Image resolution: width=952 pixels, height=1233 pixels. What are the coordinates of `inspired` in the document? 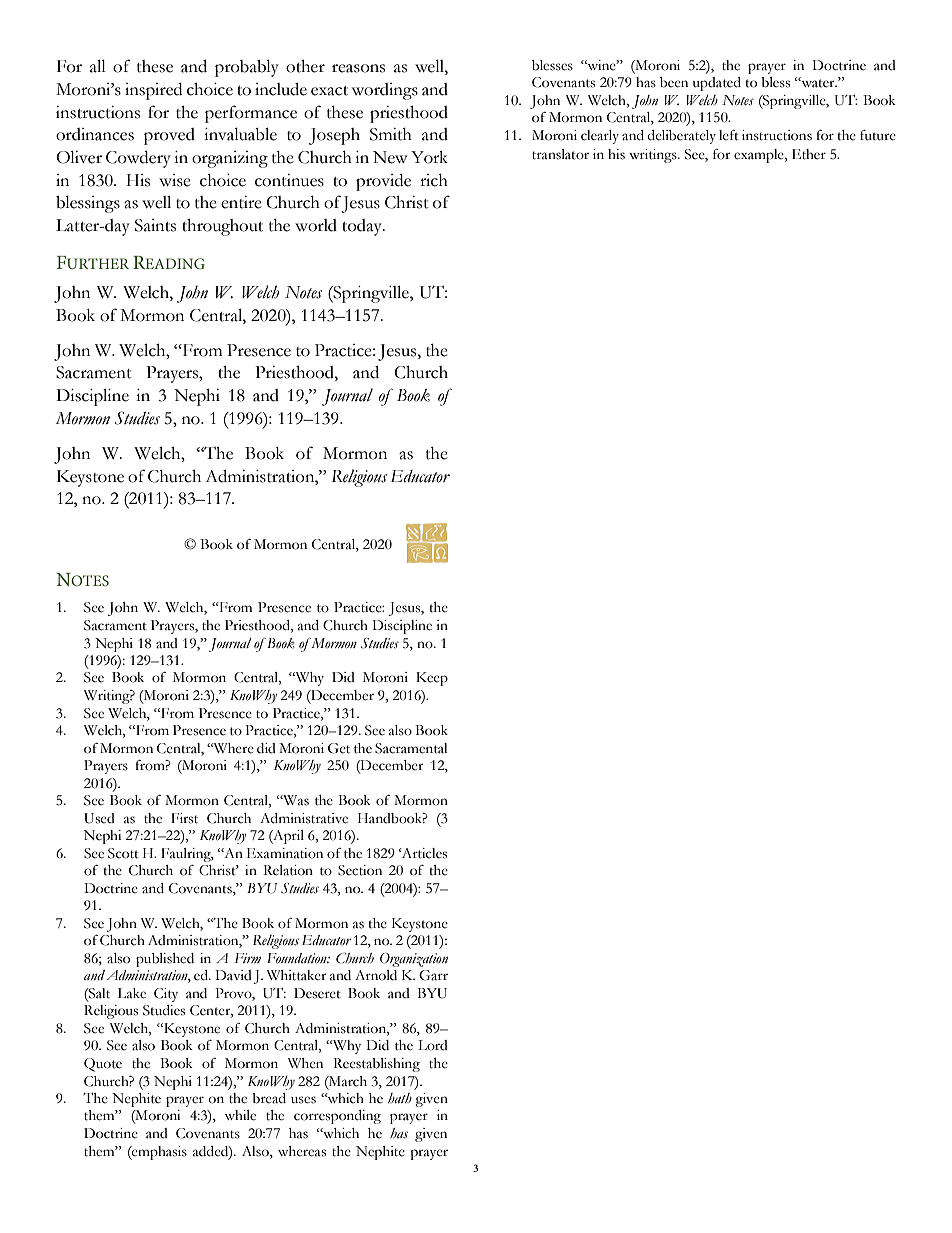 It's located at (153, 91).
